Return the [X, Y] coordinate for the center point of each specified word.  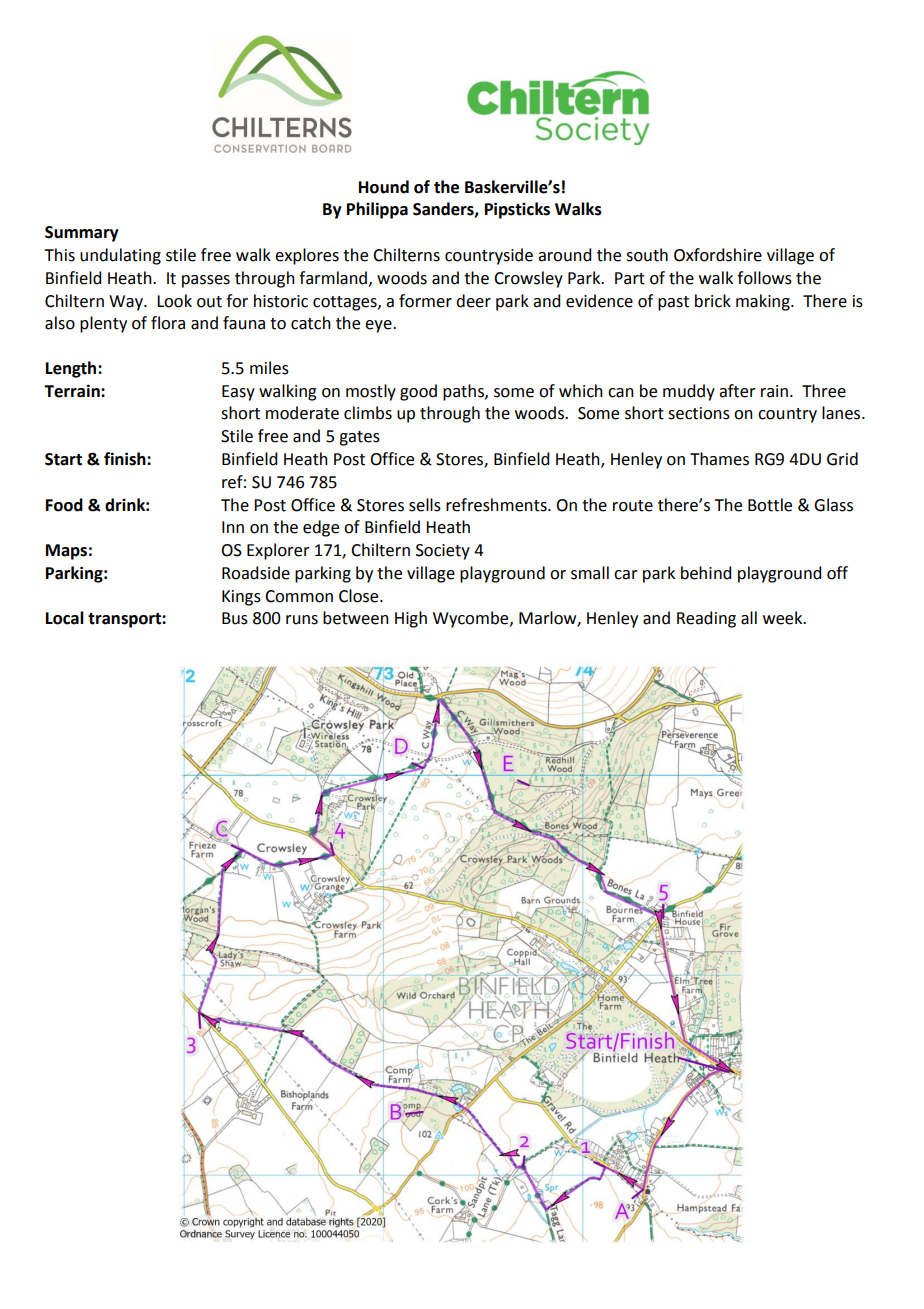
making [764, 302]
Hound [384, 187]
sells [425, 505]
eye [379, 326]
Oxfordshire [718, 255]
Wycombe [472, 619]
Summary [82, 234]
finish [126, 459]
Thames [719, 459]
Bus [235, 618]
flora [168, 323]
